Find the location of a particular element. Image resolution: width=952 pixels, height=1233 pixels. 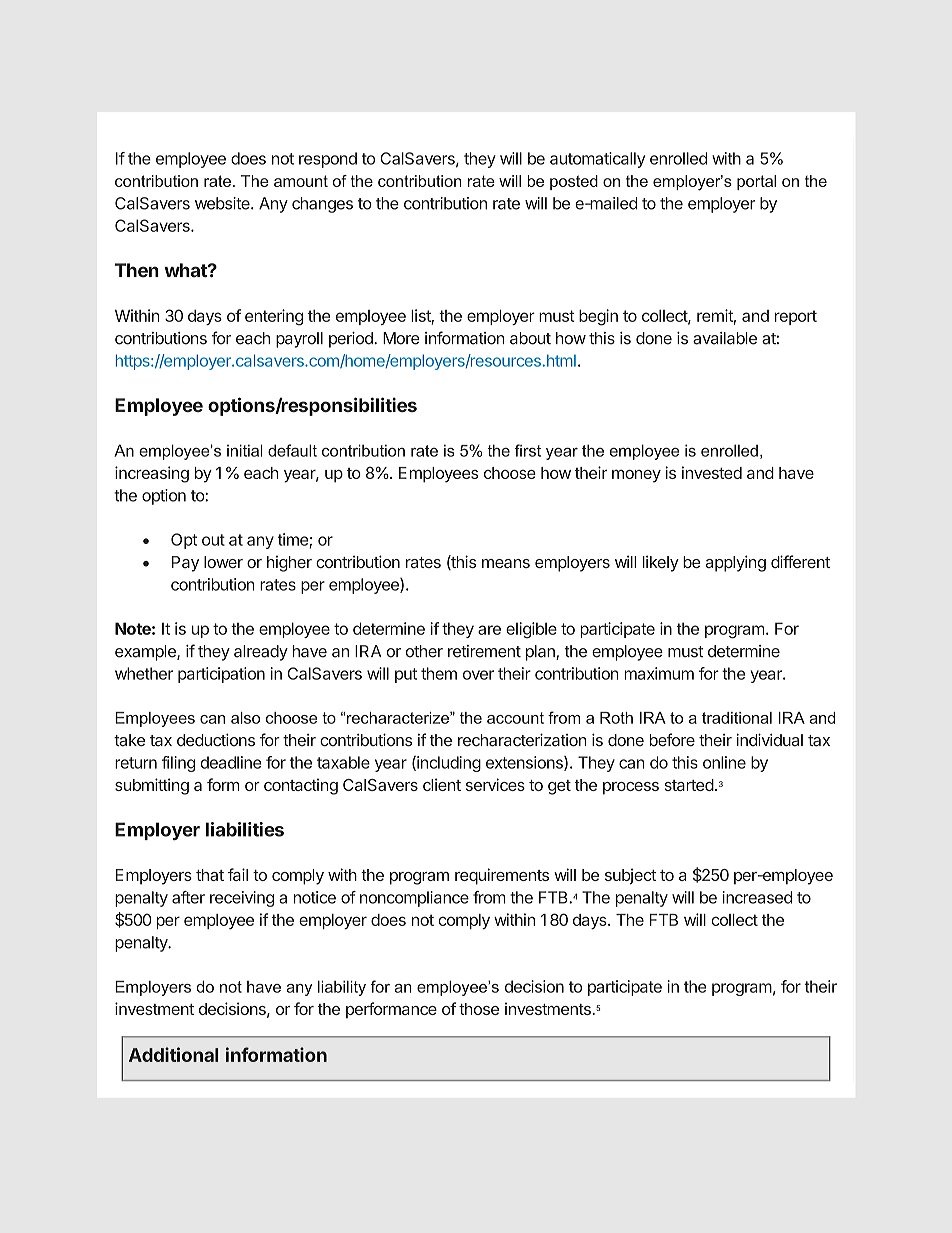

online is located at coordinates (724, 762).
